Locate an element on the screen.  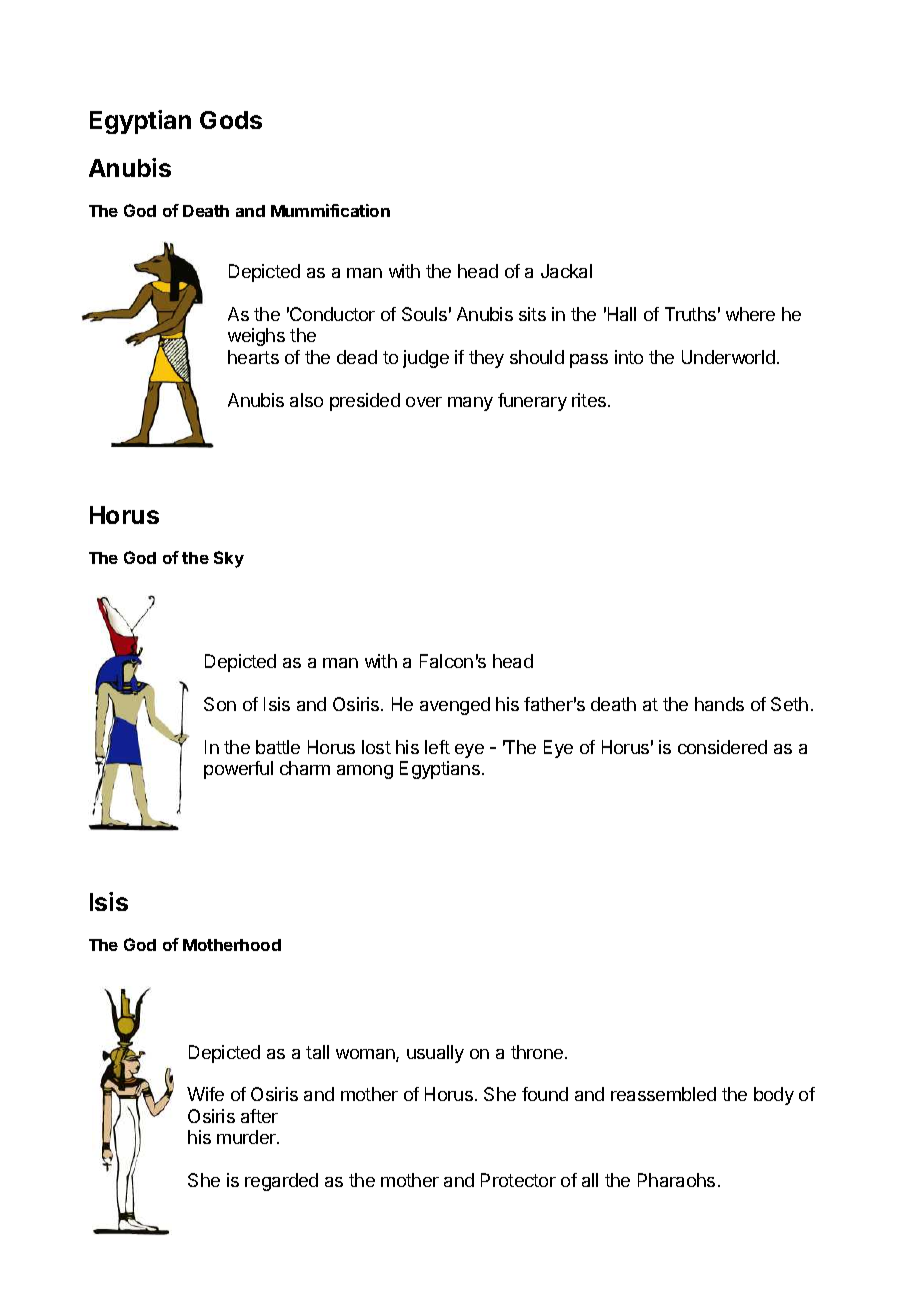
Son is located at coordinates (220, 704).
